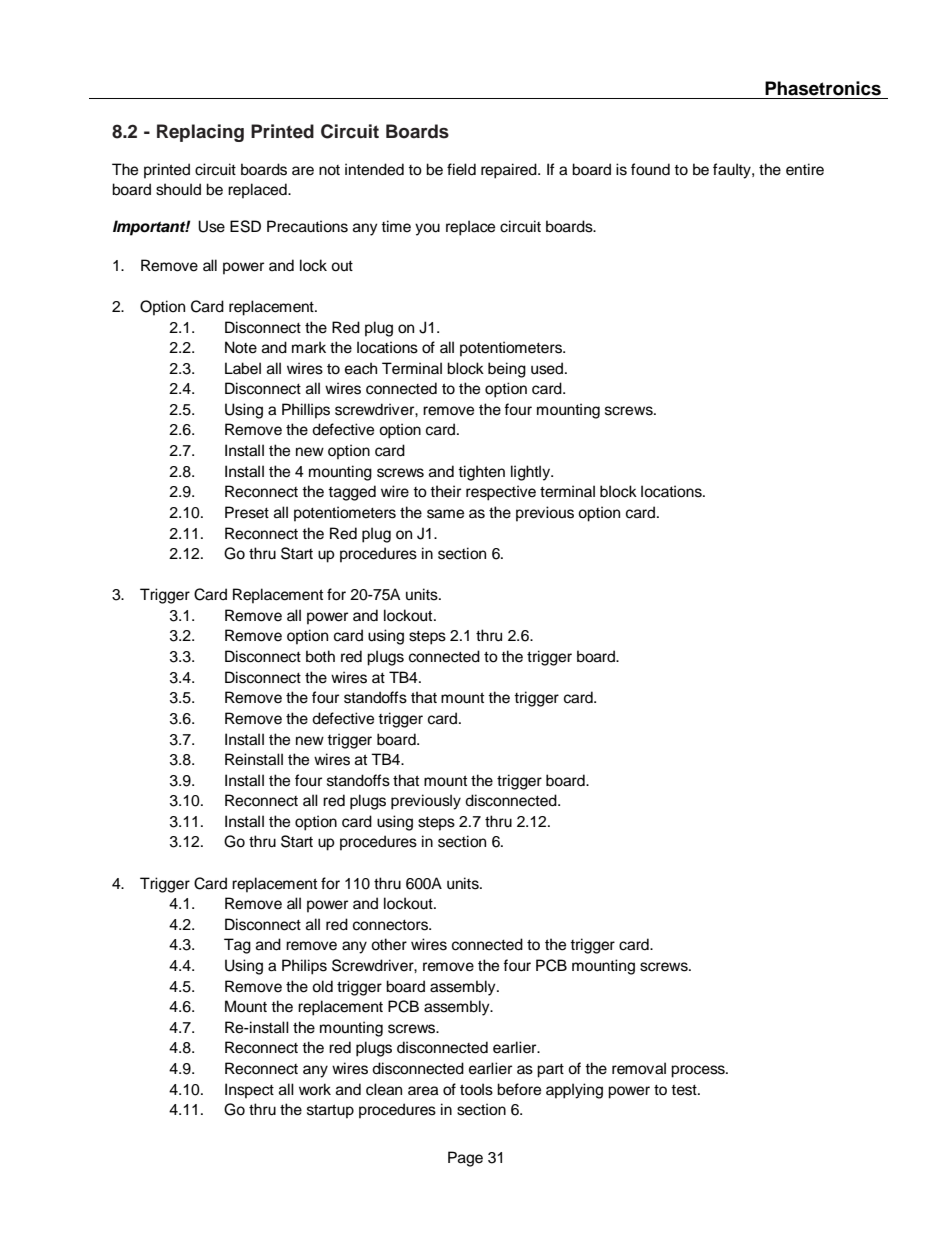 The image size is (952, 1233). I want to click on Inspect, so click(249, 1091).
